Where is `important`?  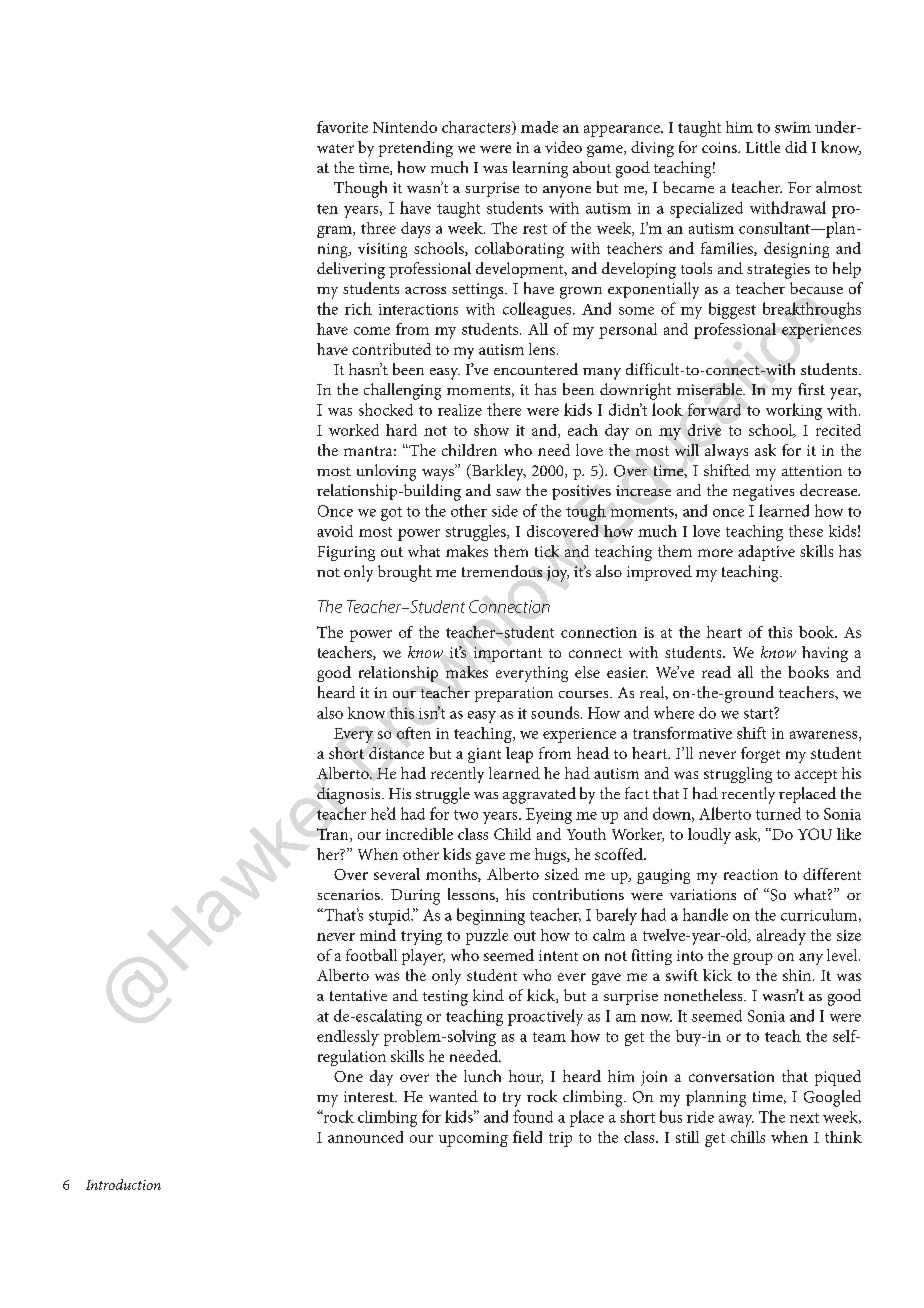 important is located at coordinates (508, 654).
